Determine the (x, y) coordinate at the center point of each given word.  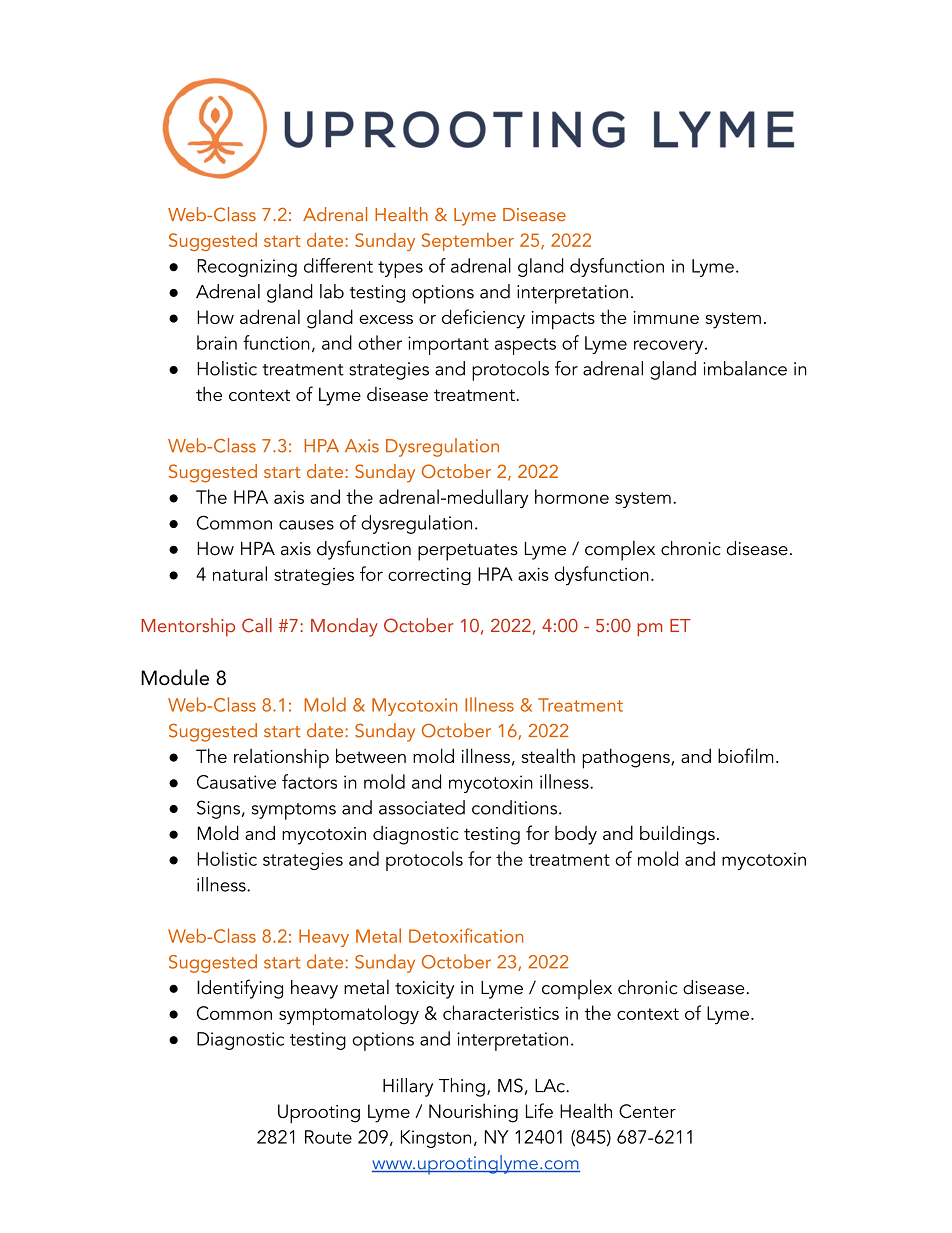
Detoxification (466, 935)
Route (328, 1137)
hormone (572, 496)
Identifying (240, 989)
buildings (677, 835)
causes (306, 525)
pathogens (627, 758)
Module (175, 677)
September (468, 242)
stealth (548, 755)
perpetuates (468, 552)
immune (666, 317)
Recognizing (247, 268)
